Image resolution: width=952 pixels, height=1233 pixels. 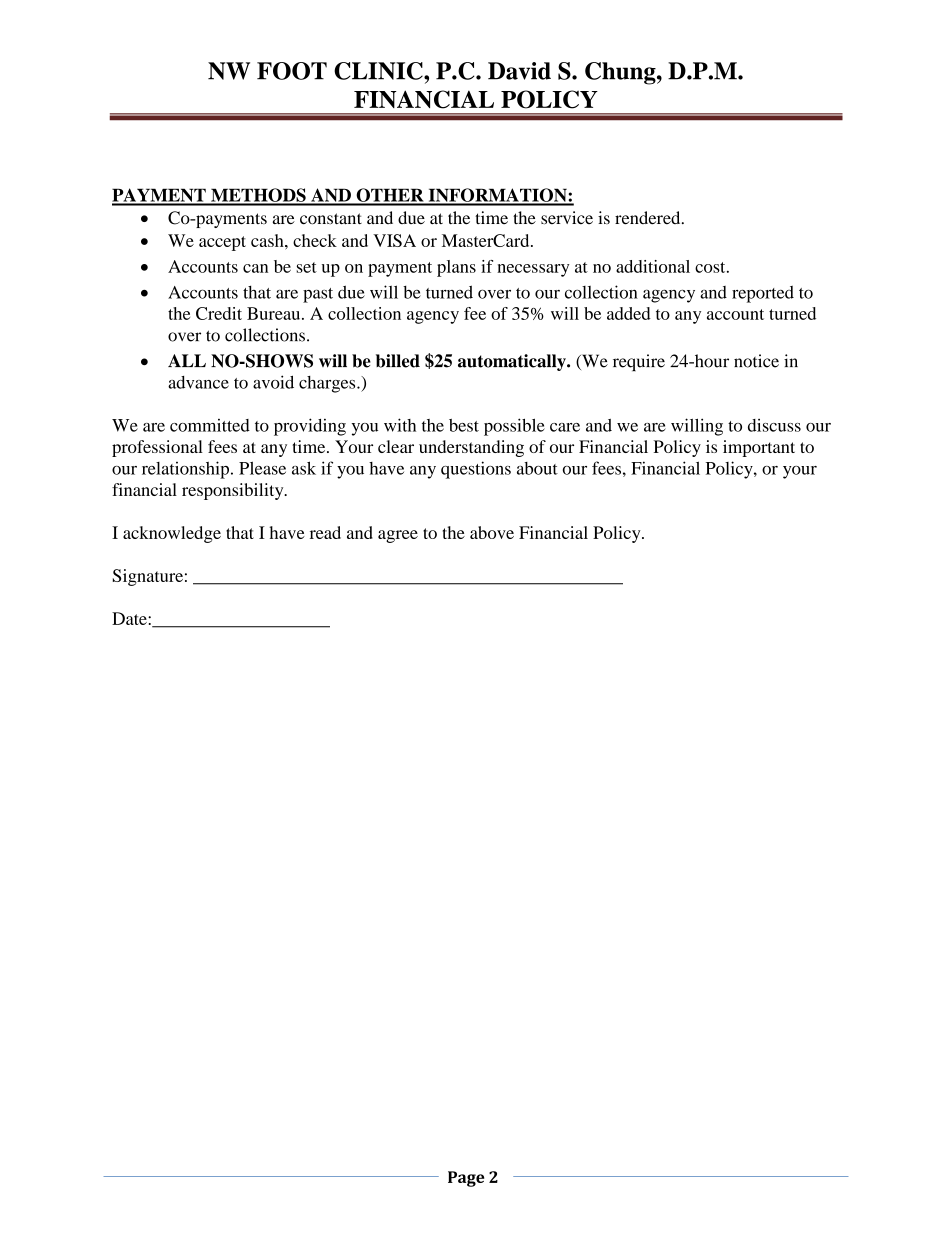 I want to click on Page, so click(x=466, y=1179).
